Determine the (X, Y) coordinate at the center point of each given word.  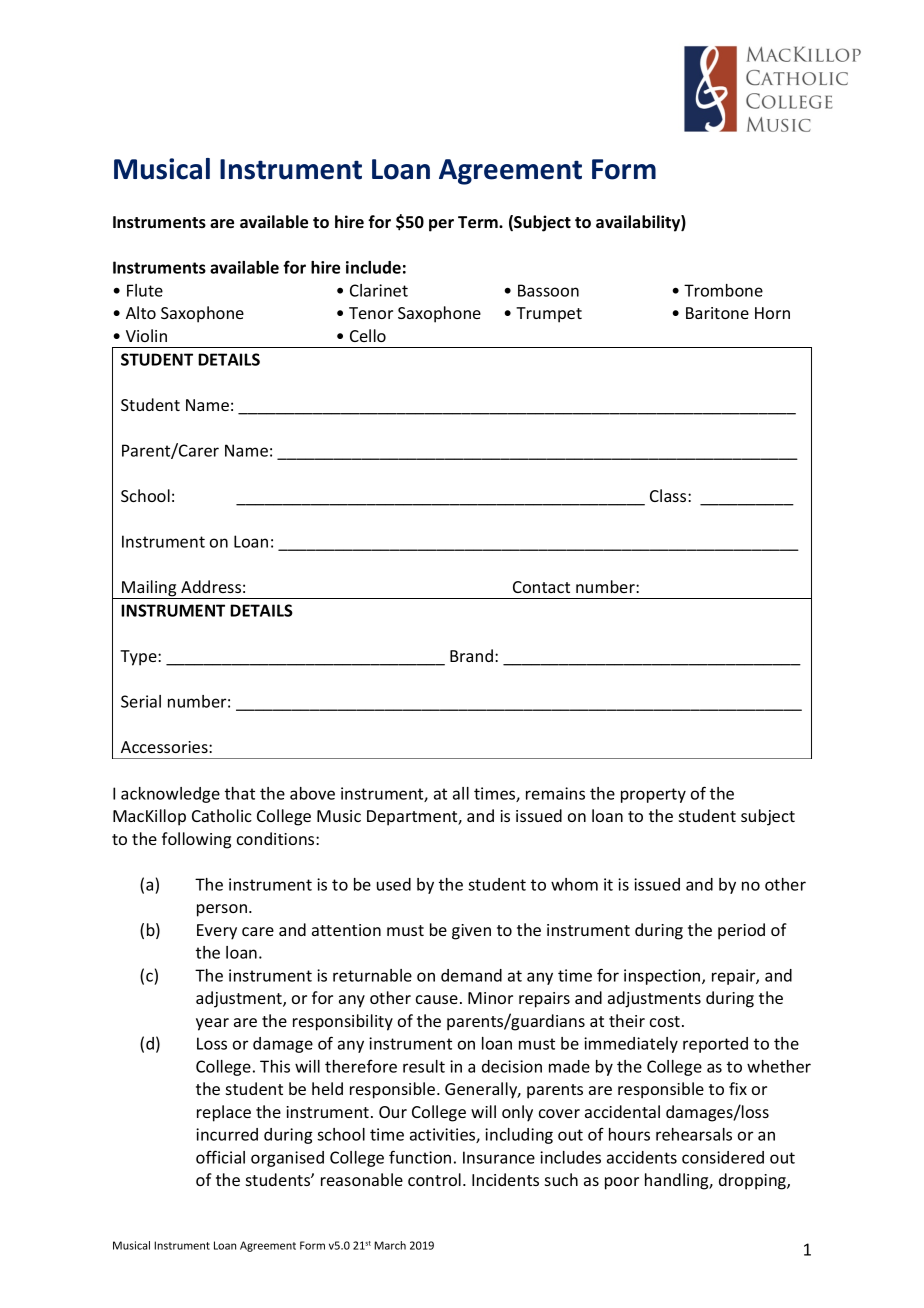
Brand (471, 655)
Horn (772, 313)
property (653, 795)
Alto (141, 312)
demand (471, 975)
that (240, 793)
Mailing (149, 589)
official (220, 1157)
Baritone (717, 313)
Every (217, 932)
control (434, 1179)
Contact (541, 587)
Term (479, 222)
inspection (663, 977)
